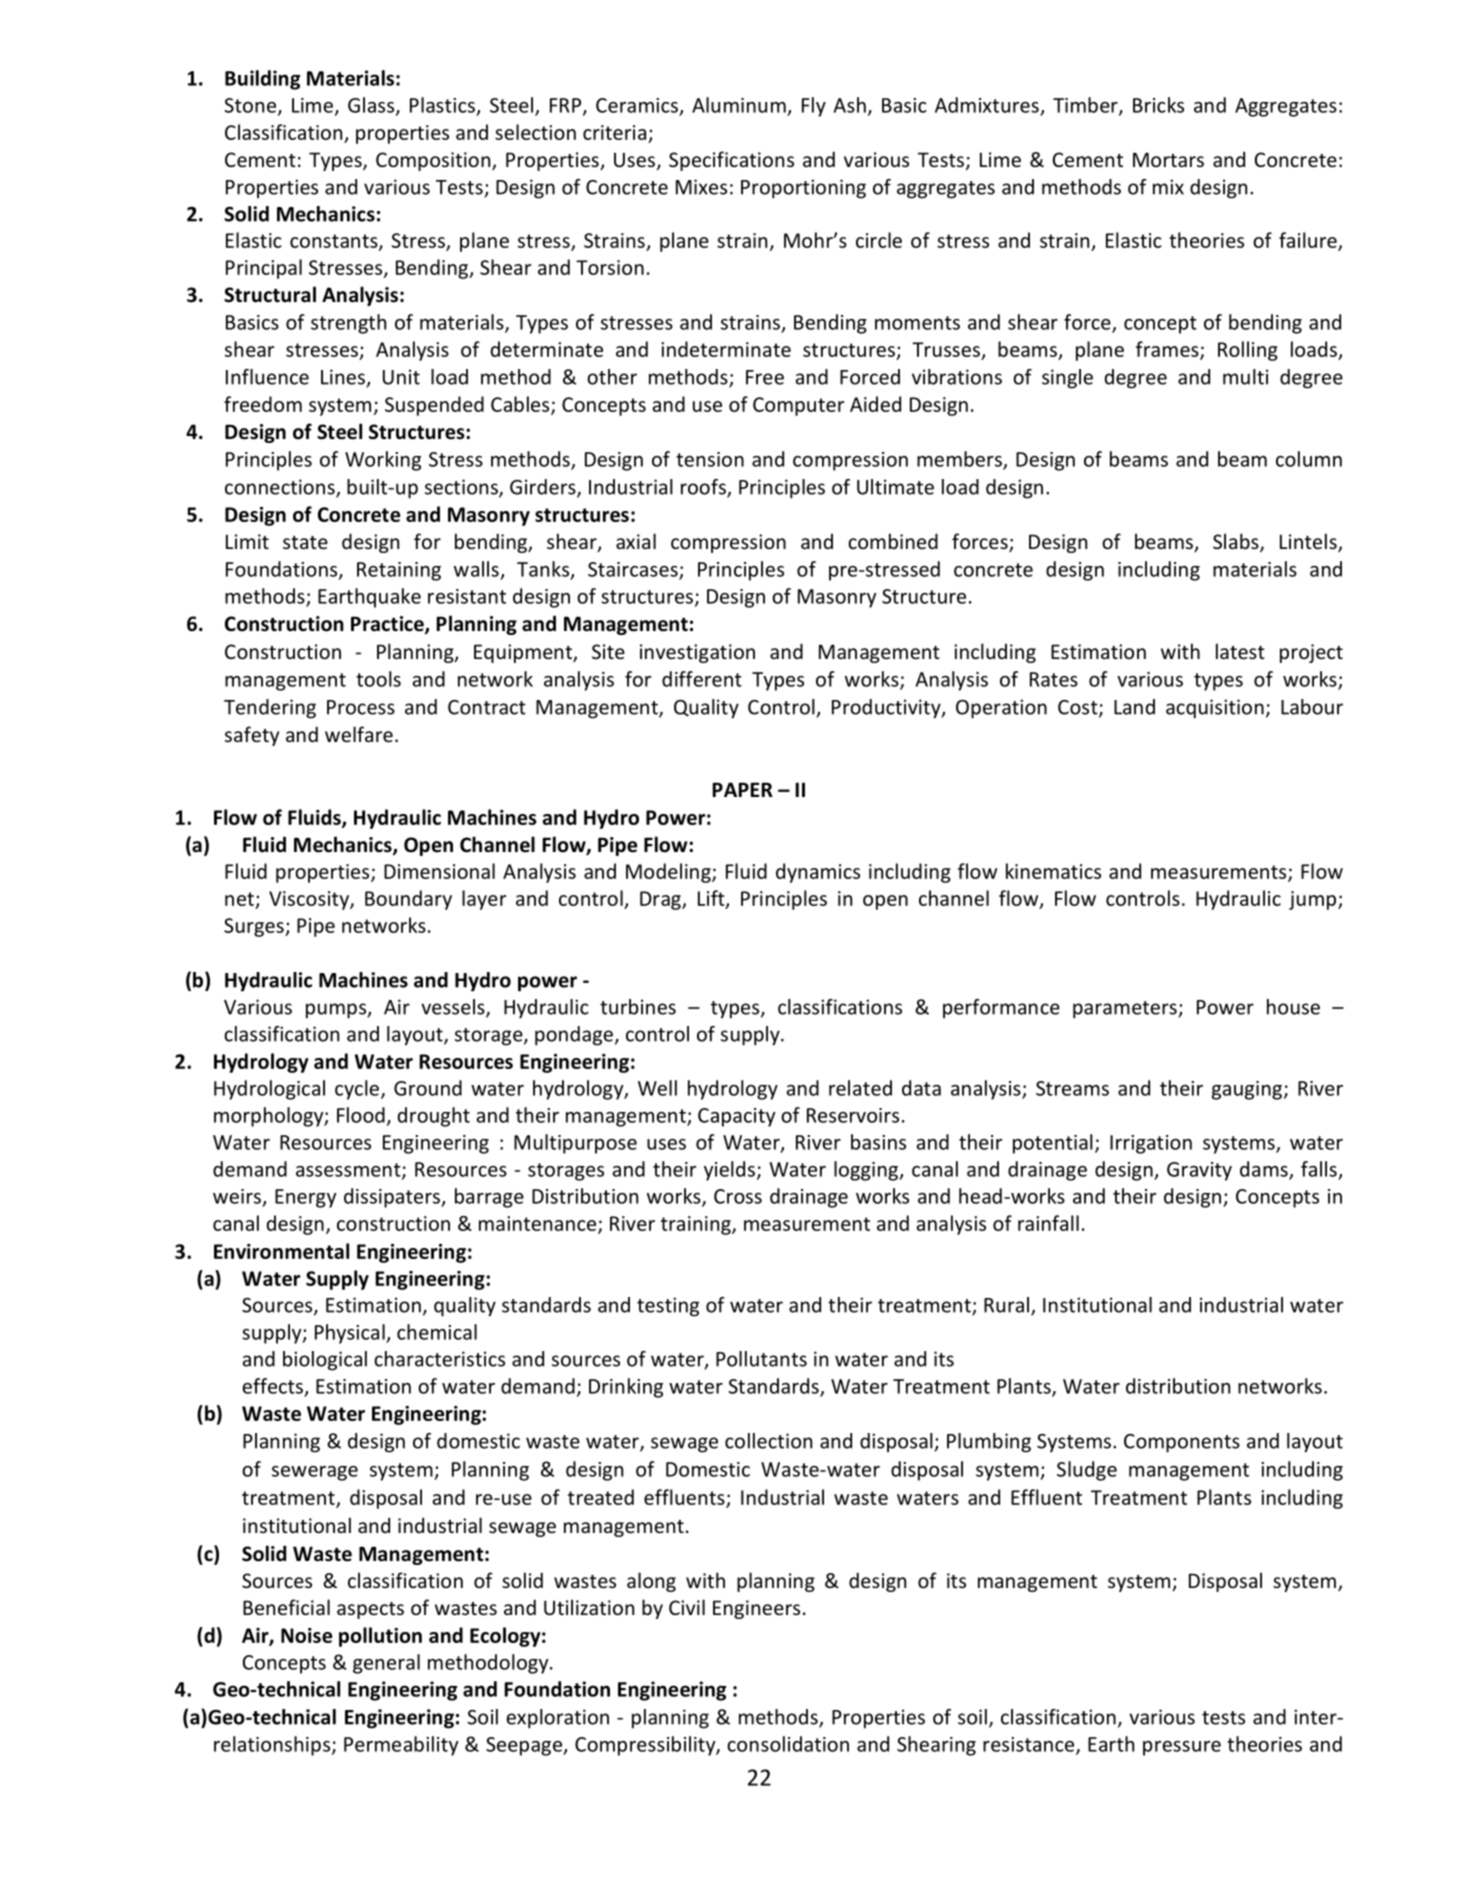  Describe the element at coordinates (1237, 542) in the page. I see `Slabs` at that location.
